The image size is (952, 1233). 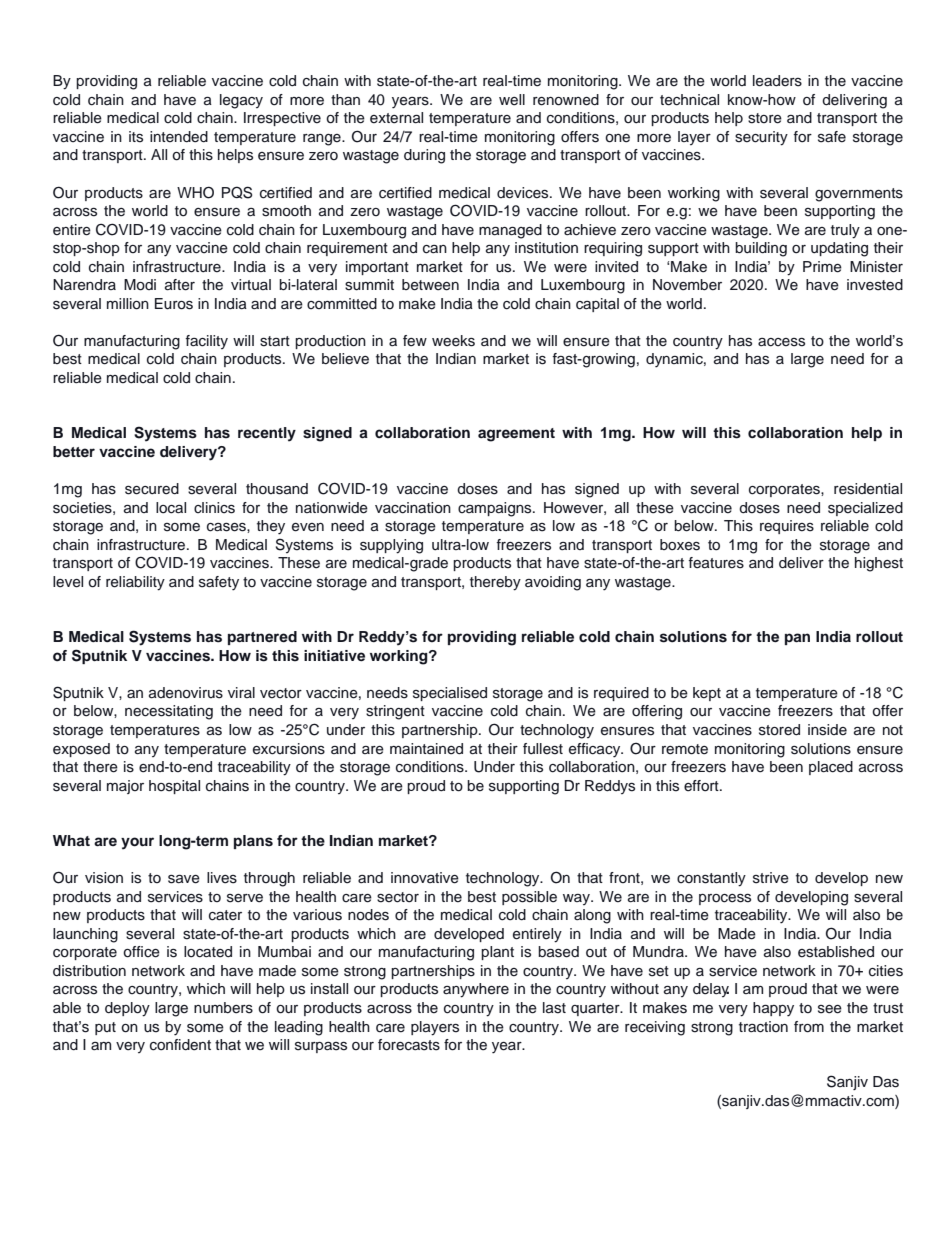 What do you see at coordinates (186, 693) in the image?
I see `adenovirus` at bounding box center [186, 693].
